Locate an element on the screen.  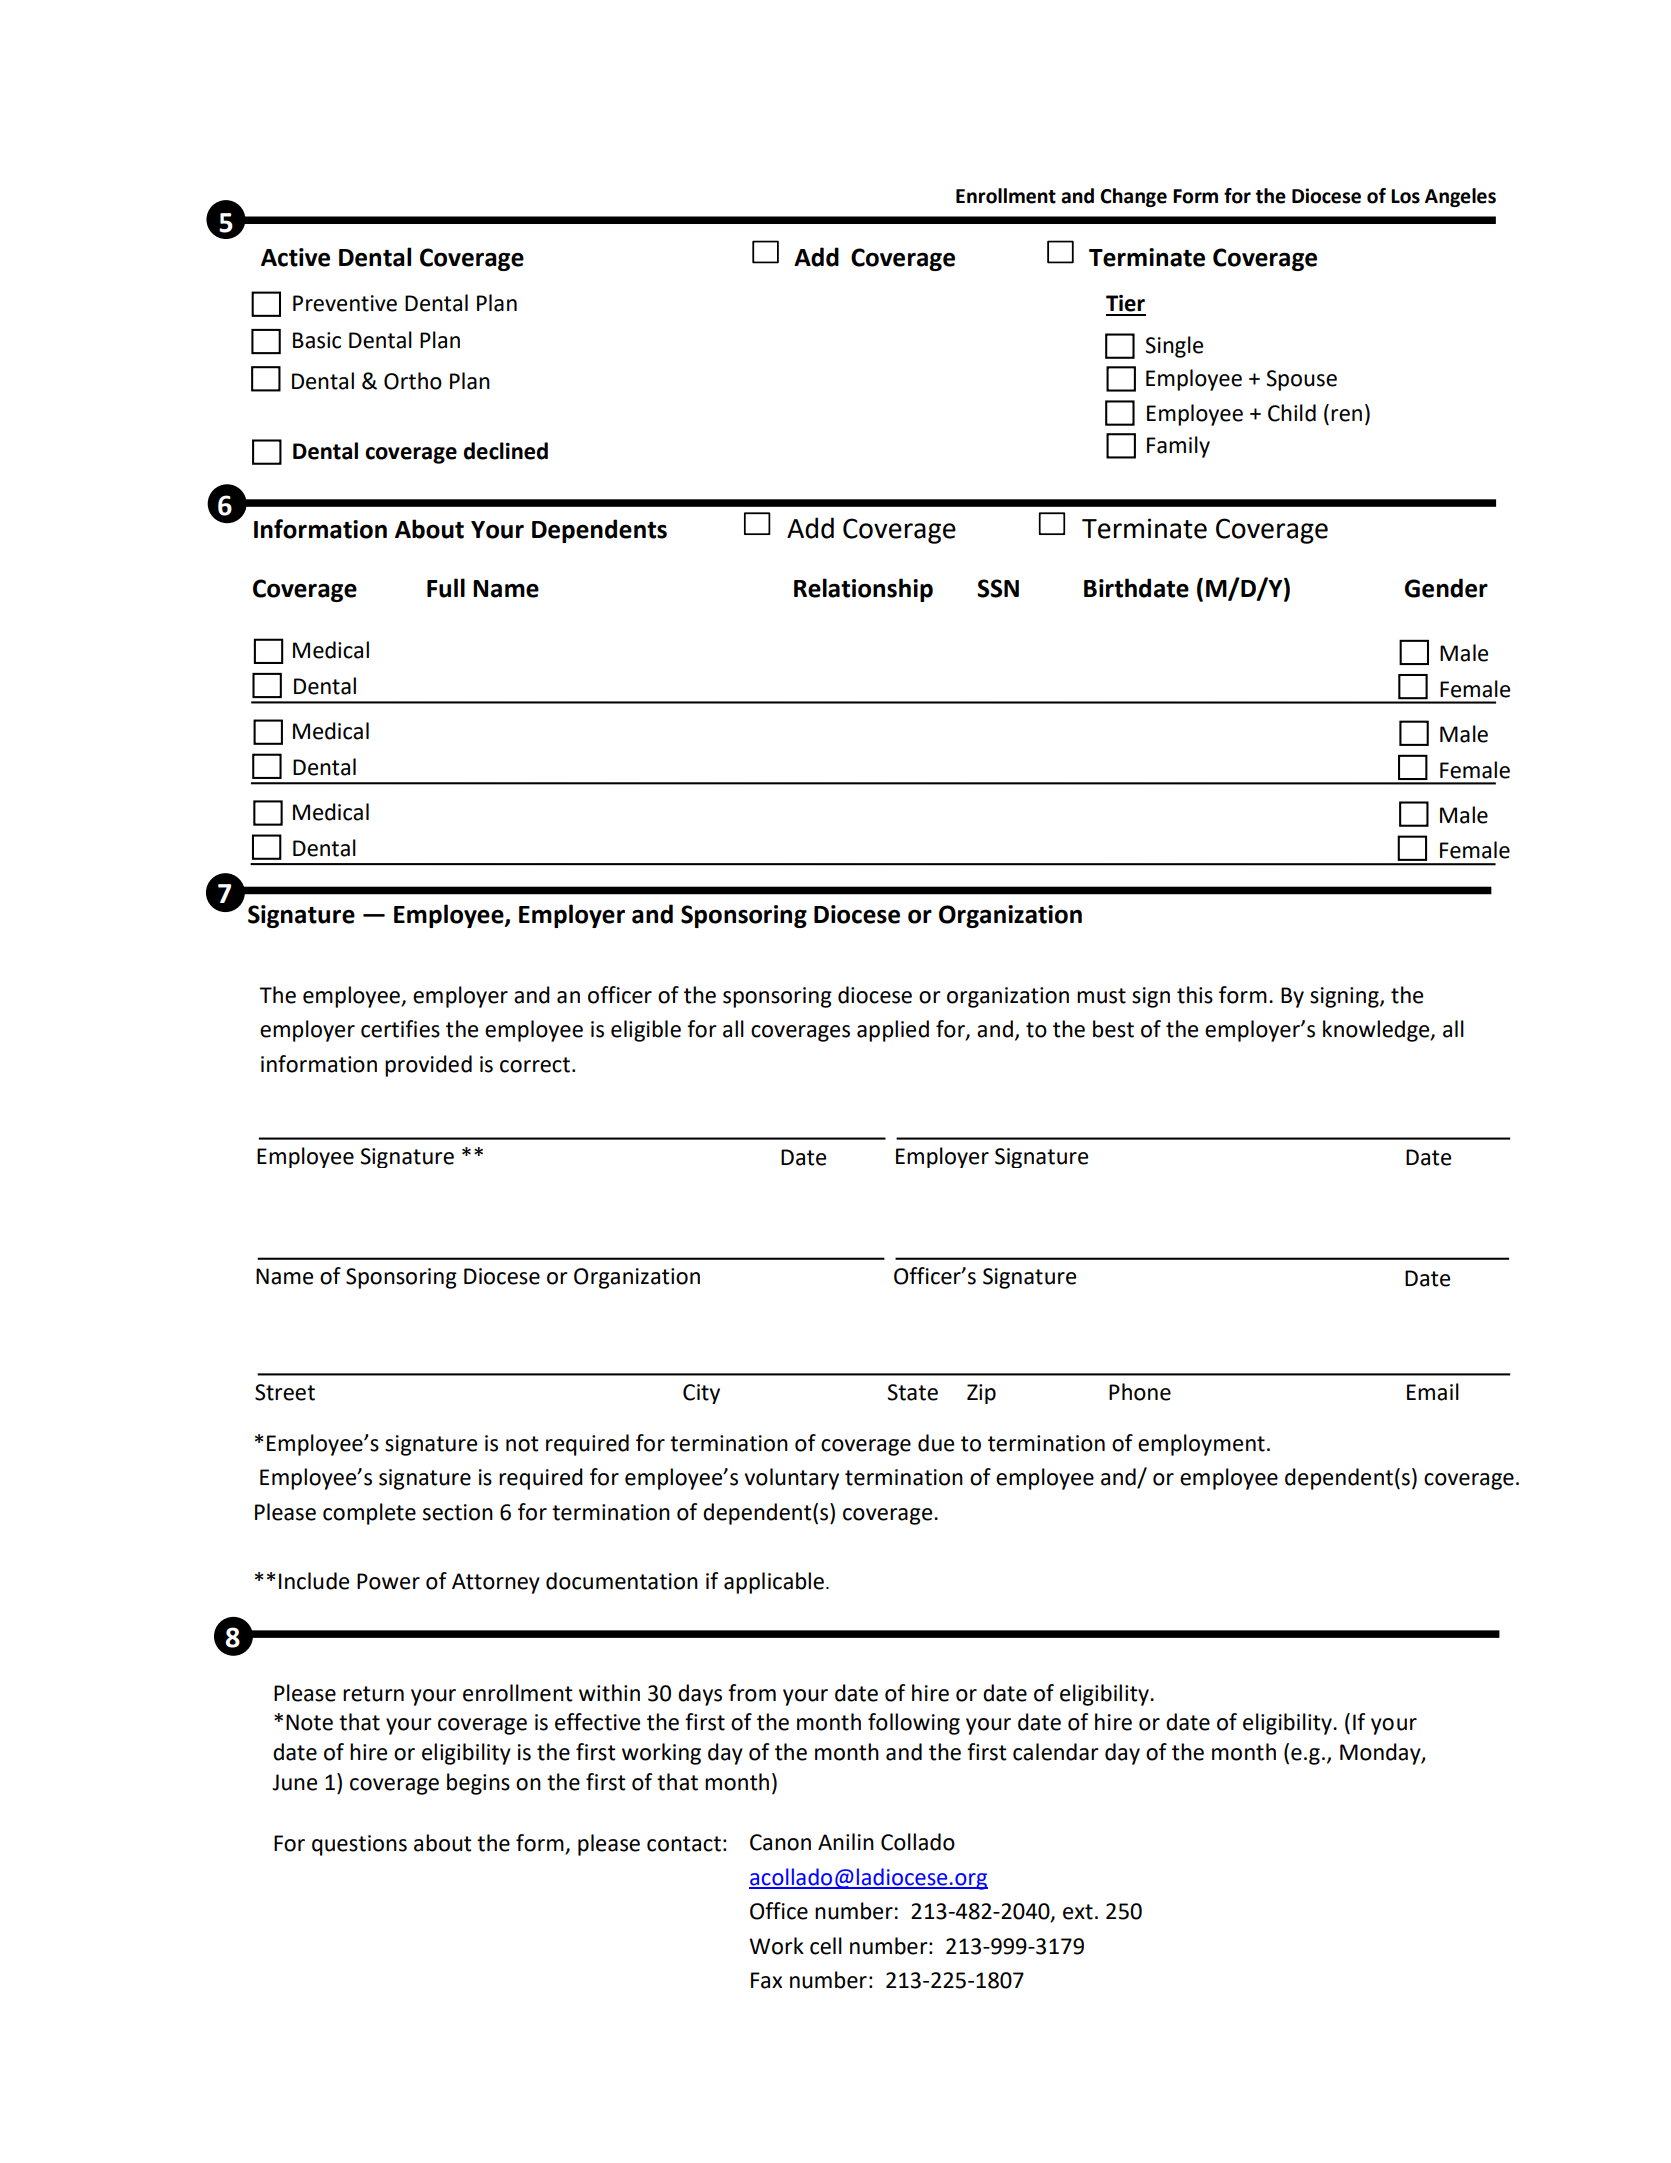
Los is located at coordinates (1405, 196).
